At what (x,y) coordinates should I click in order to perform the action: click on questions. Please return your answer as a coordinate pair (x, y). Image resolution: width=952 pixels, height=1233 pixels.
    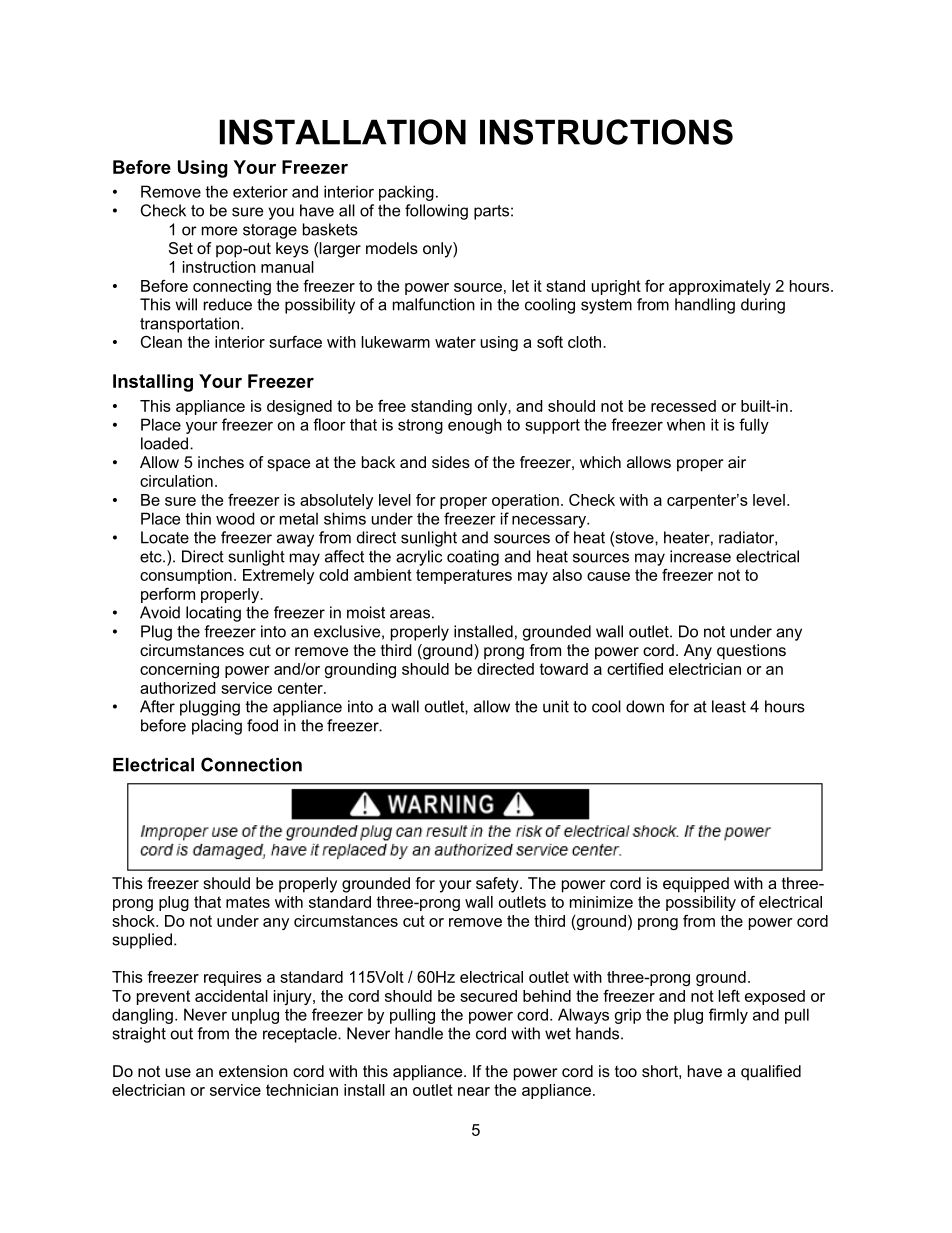
    Looking at the image, I should click on (751, 652).
